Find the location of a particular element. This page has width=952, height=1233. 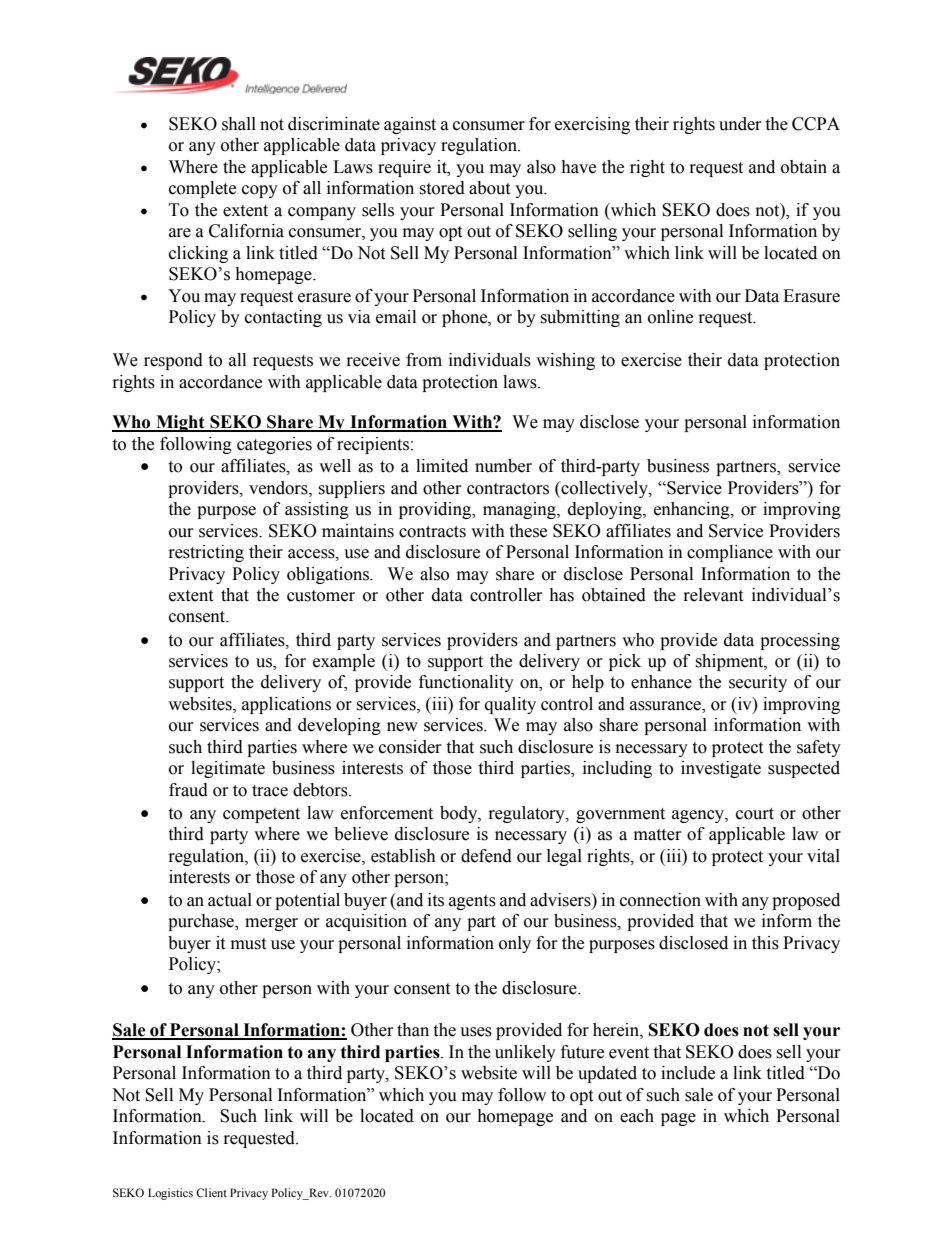

applications is located at coordinates (286, 705).
